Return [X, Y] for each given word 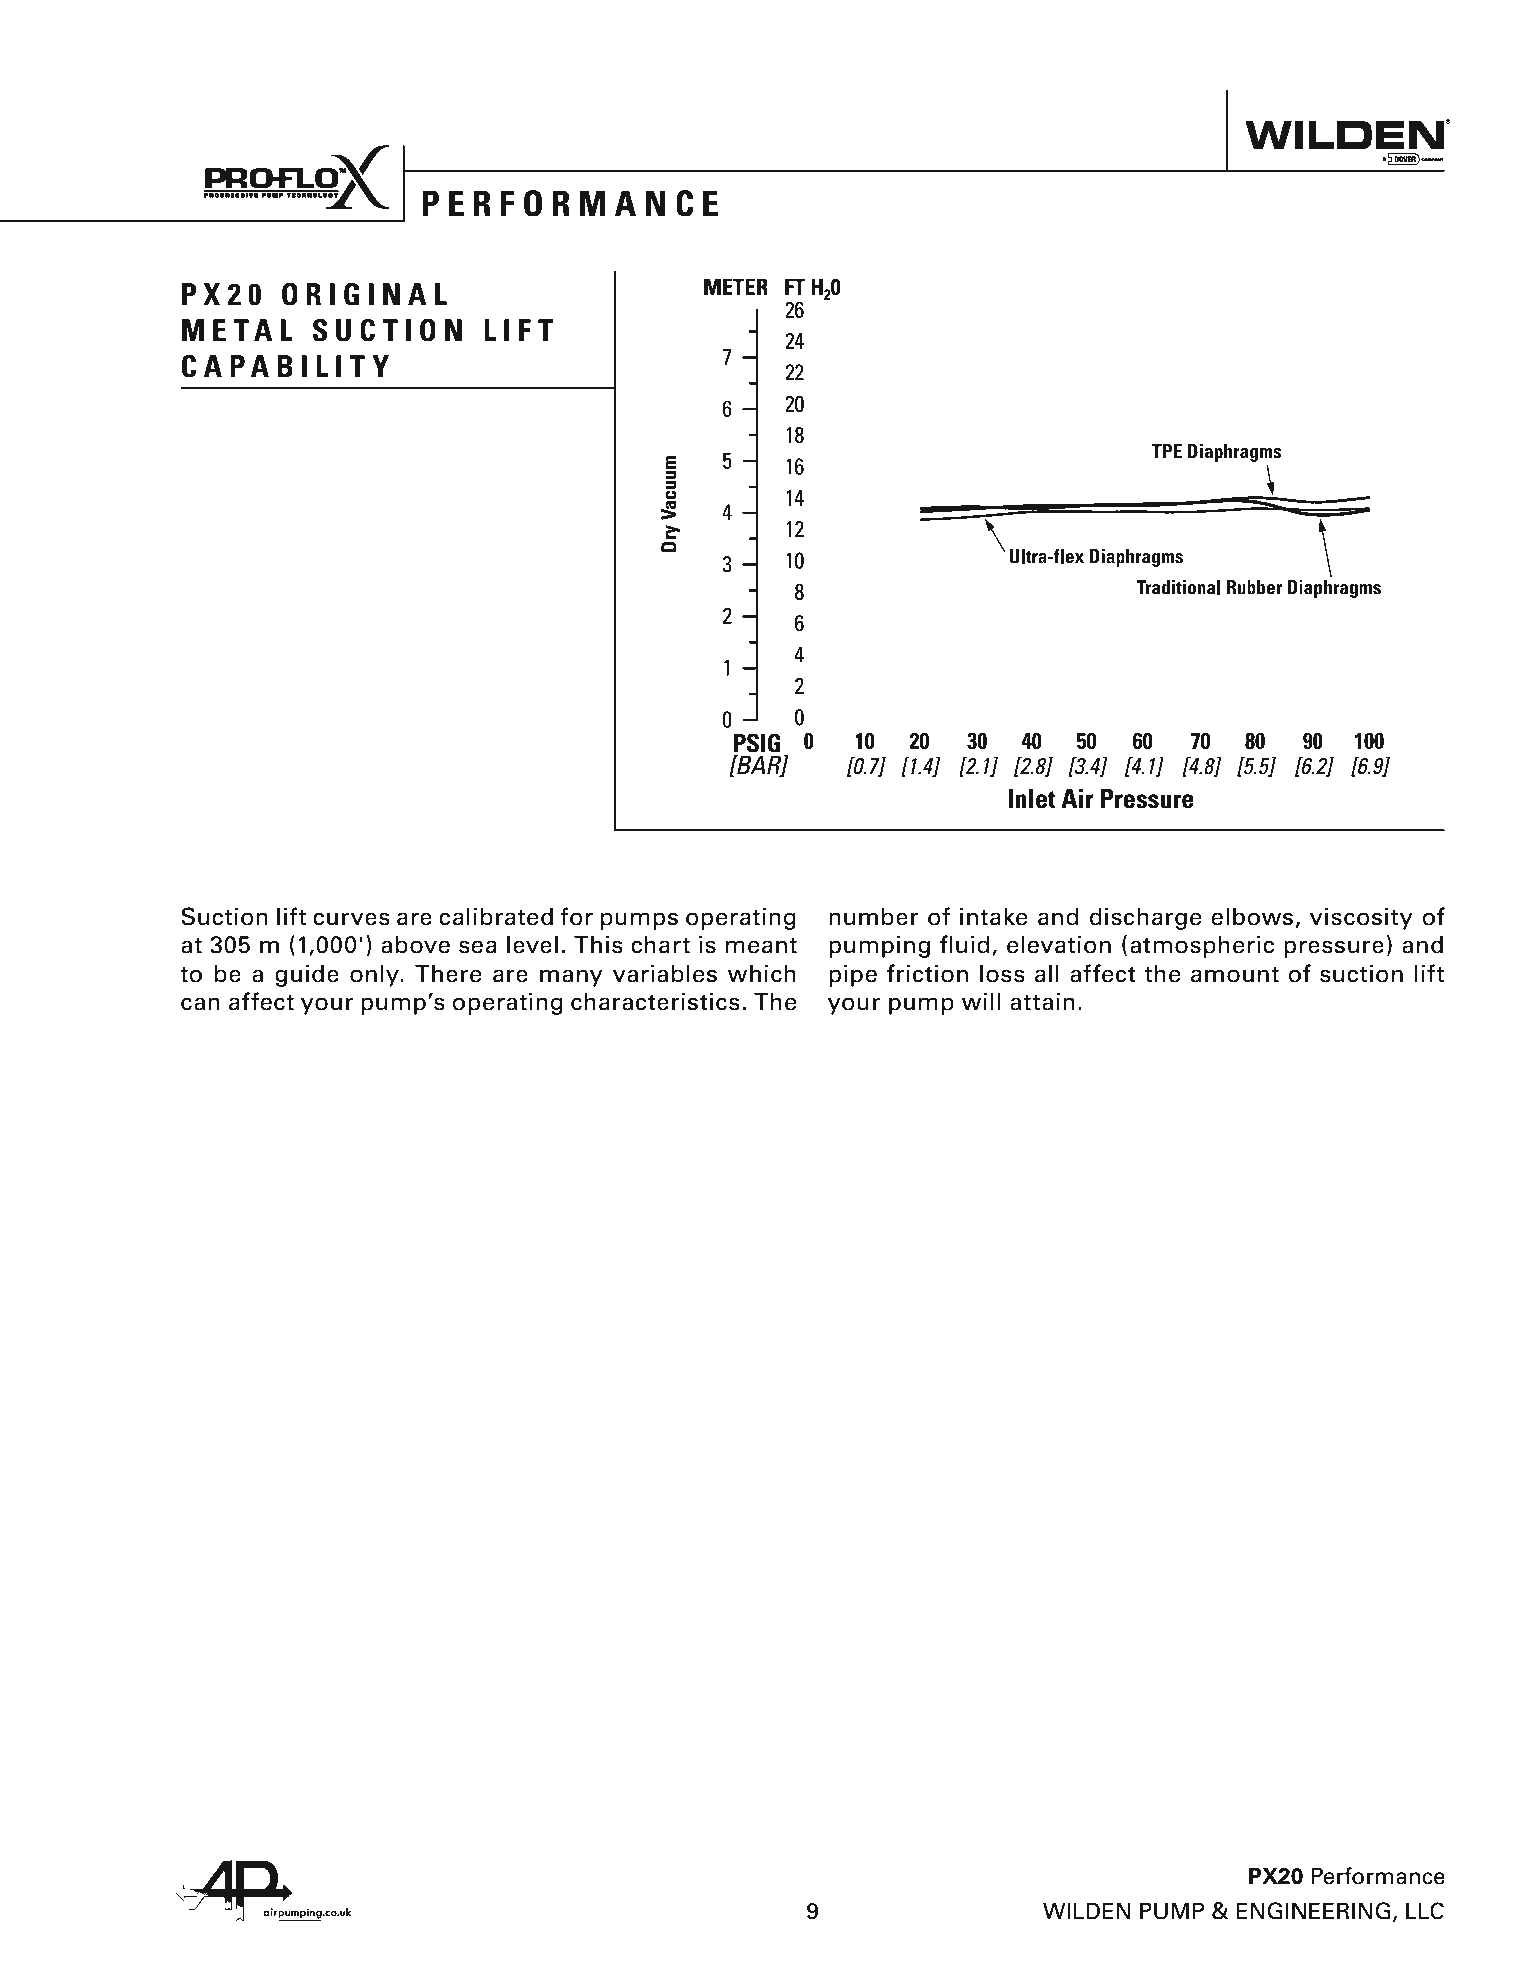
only [376, 975]
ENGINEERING [1313, 1911]
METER [736, 286]
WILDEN [1086, 1910]
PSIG [757, 743]
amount [1235, 975]
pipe [853, 976]
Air [1077, 798]
